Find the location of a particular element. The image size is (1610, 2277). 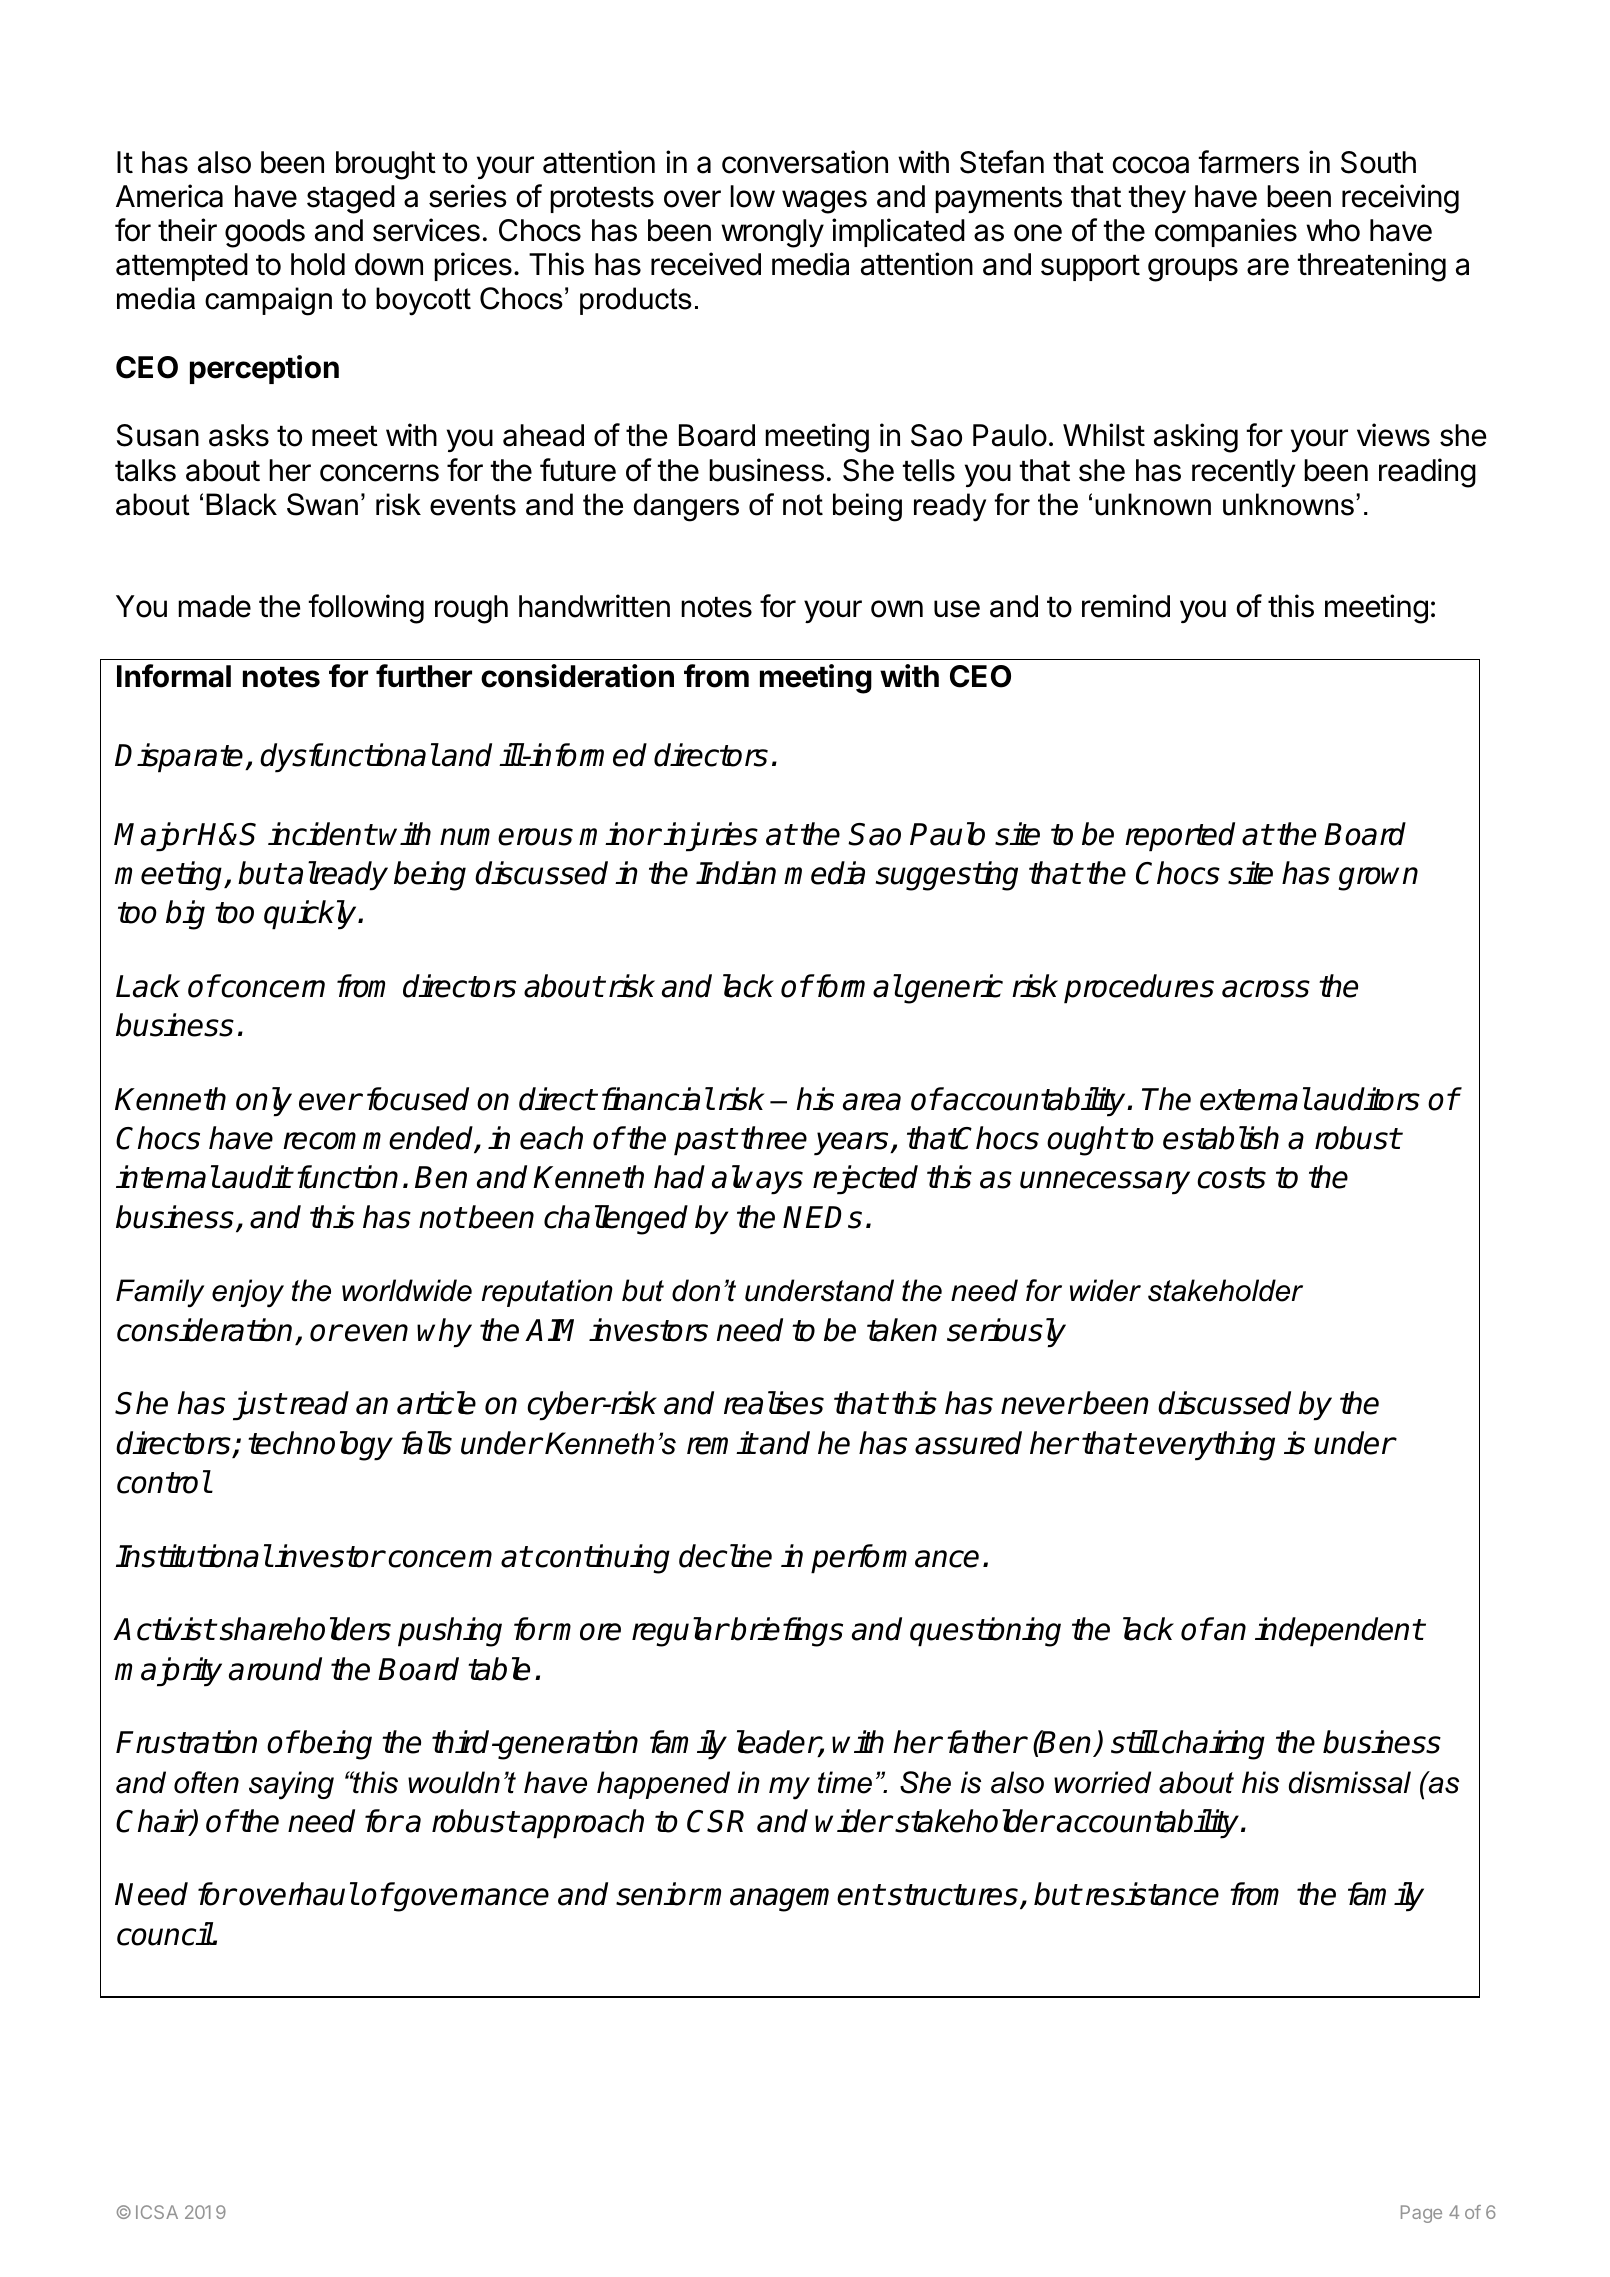

Indian is located at coordinates (736, 873).
